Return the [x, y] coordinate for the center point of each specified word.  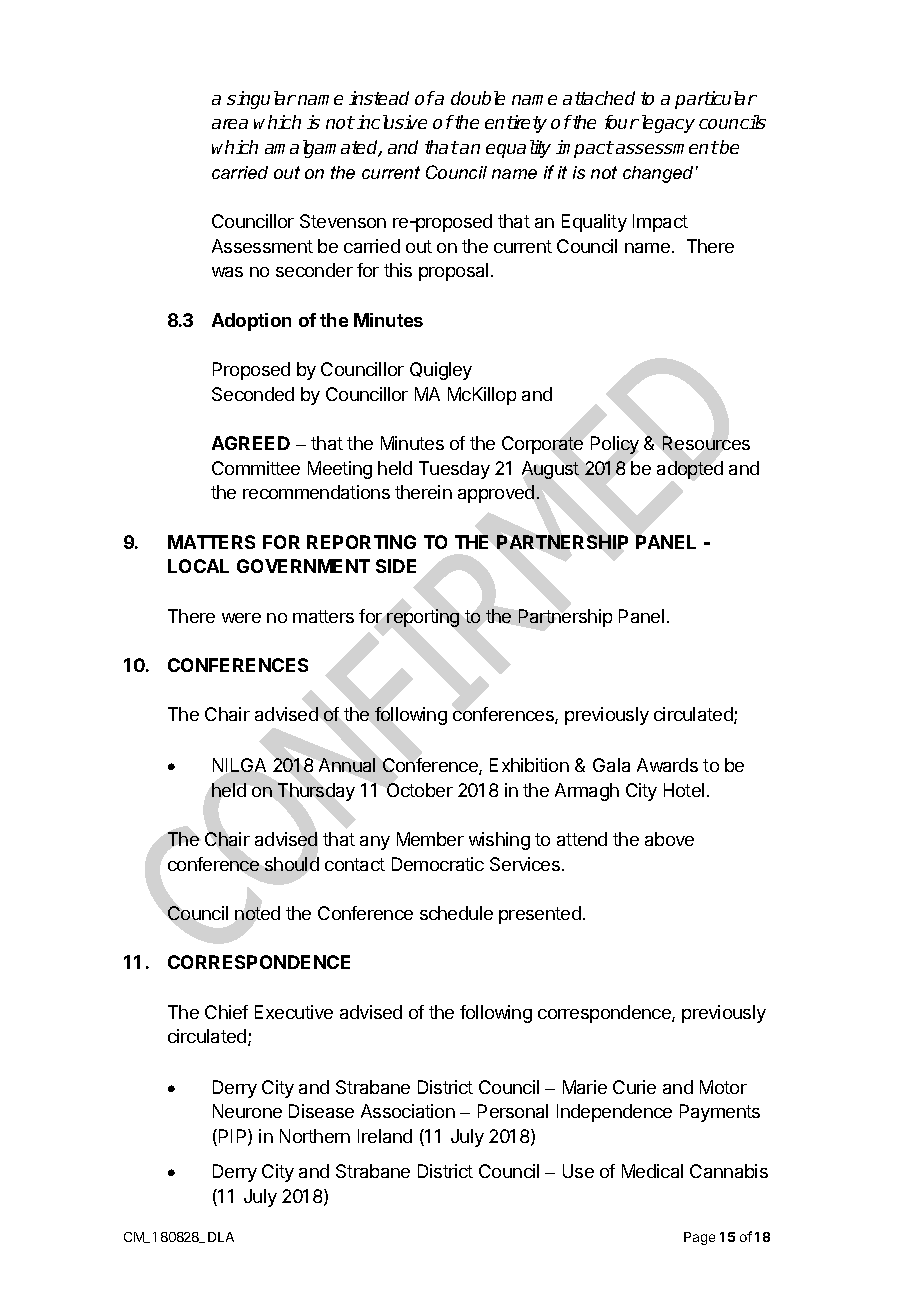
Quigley [441, 371]
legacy [666, 124]
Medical [652, 1171]
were [241, 618]
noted [257, 913]
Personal [513, 1111]
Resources [706, 443]
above [669, 839]
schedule [456, 913]
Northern [315, 1136]
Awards [667, 765]
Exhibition [529, 765]
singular [261, 100]
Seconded [253, 394]
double [478, 98]
